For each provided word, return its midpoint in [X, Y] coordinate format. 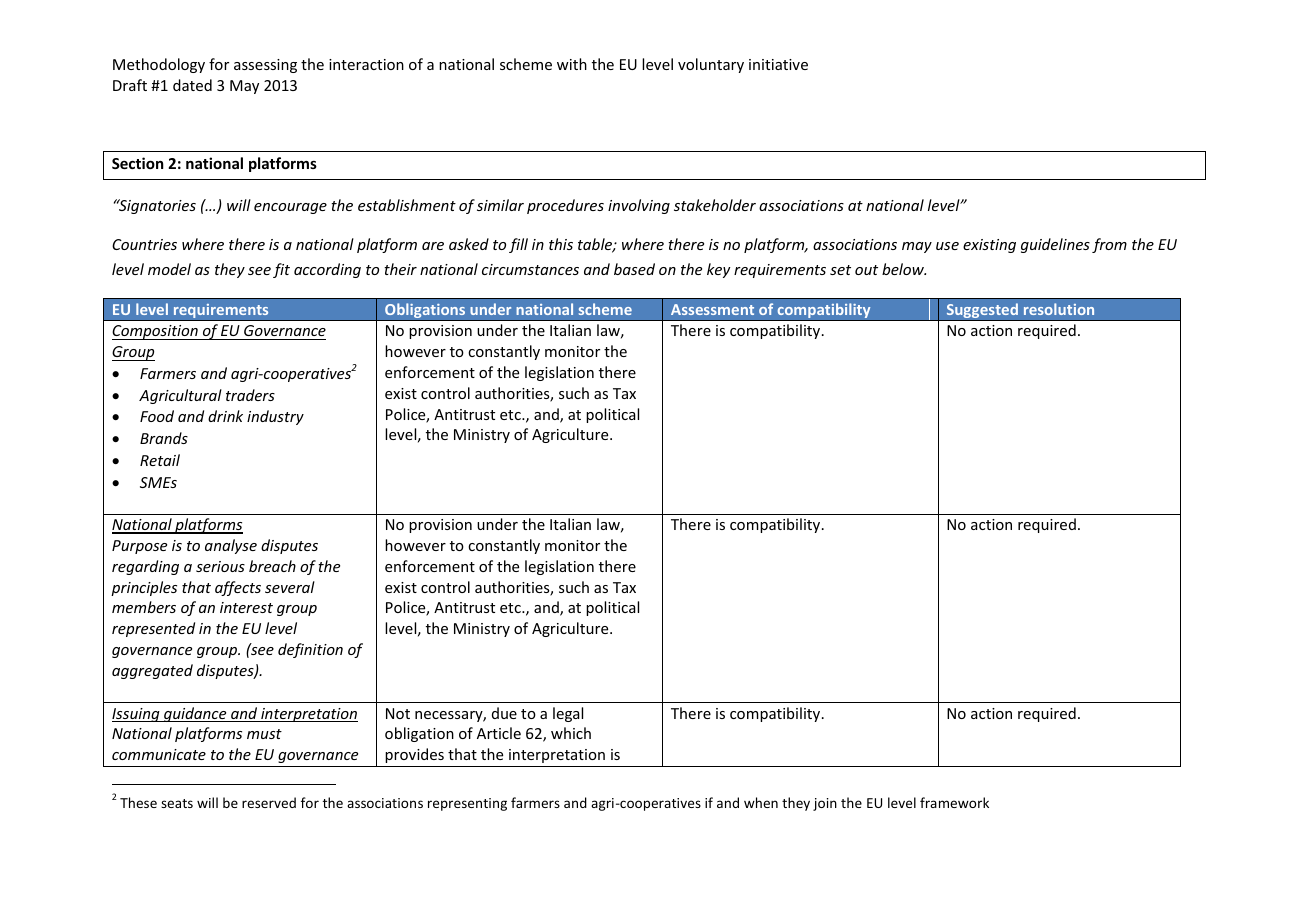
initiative [778, 64]
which [571, 733]
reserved [269, 802]
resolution [1059, 309]
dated [192, 85]
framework [954, 802]
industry [275, 417]
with [572, 64]
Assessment [712, 309]
